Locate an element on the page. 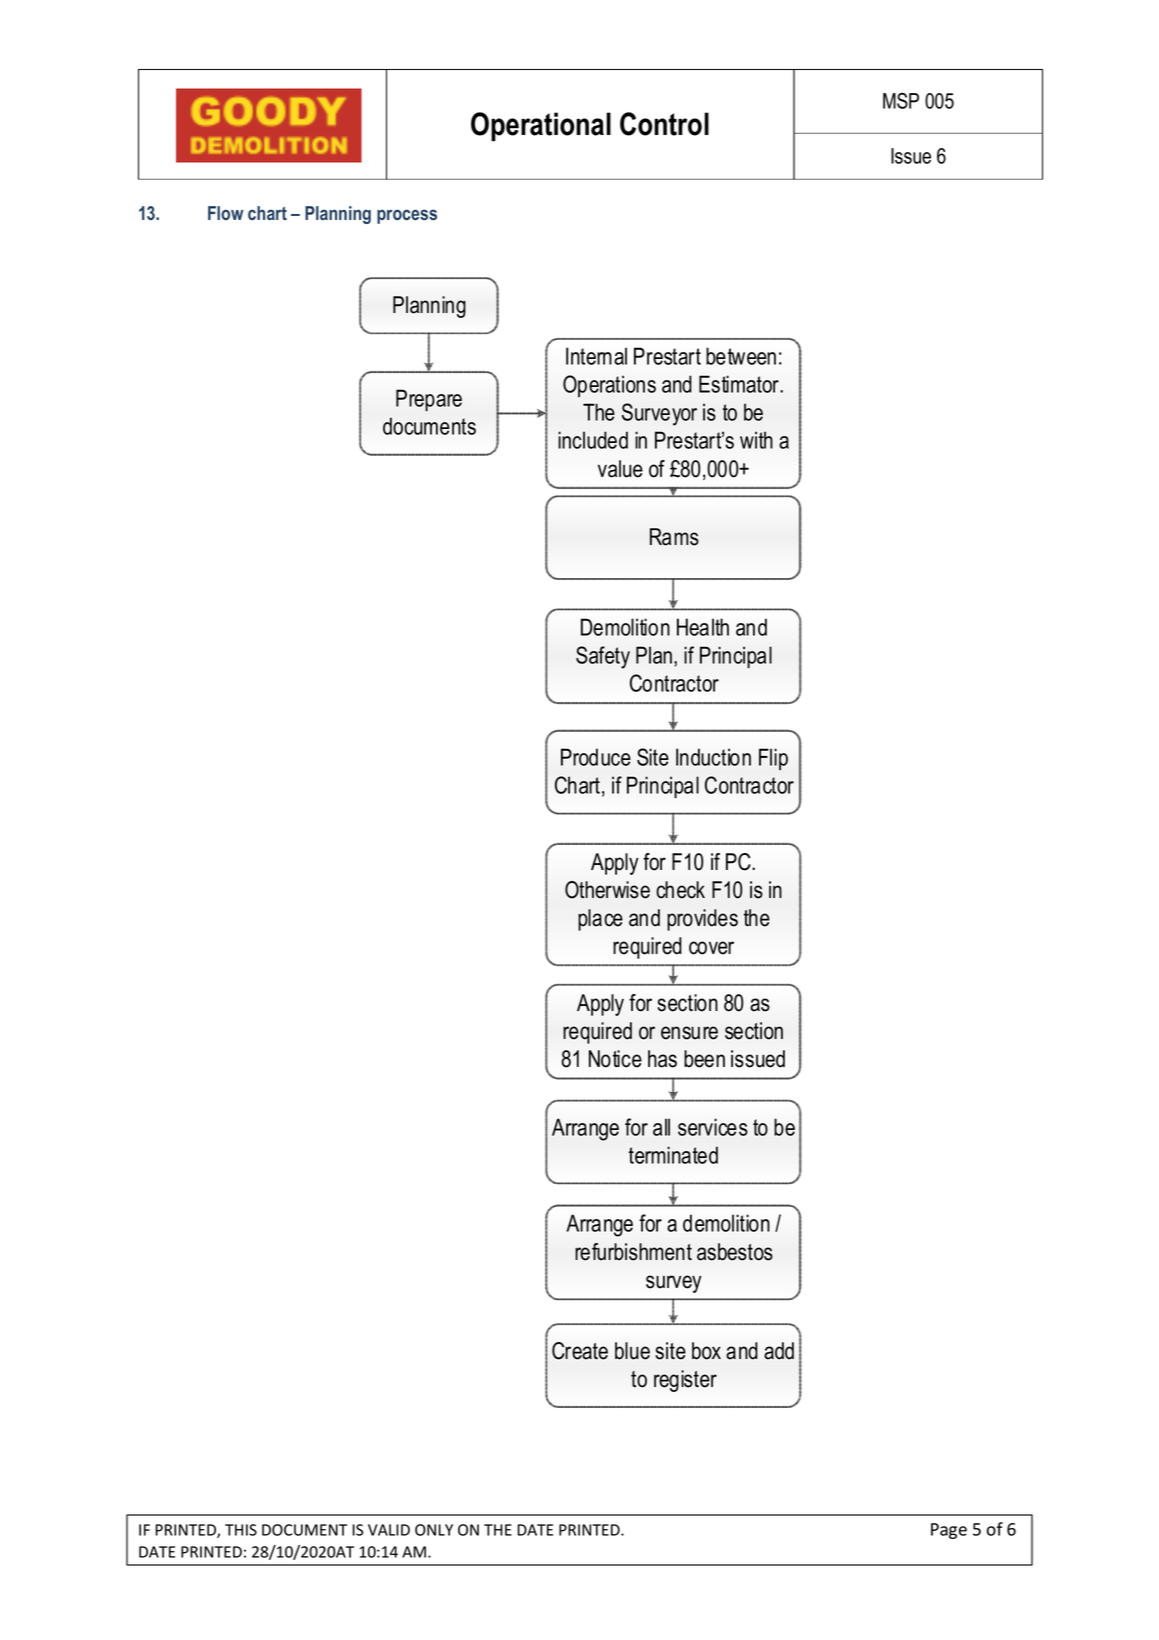 The height and width of the document is (1640, 1159). Produce is located at coordinates (596, 757).
